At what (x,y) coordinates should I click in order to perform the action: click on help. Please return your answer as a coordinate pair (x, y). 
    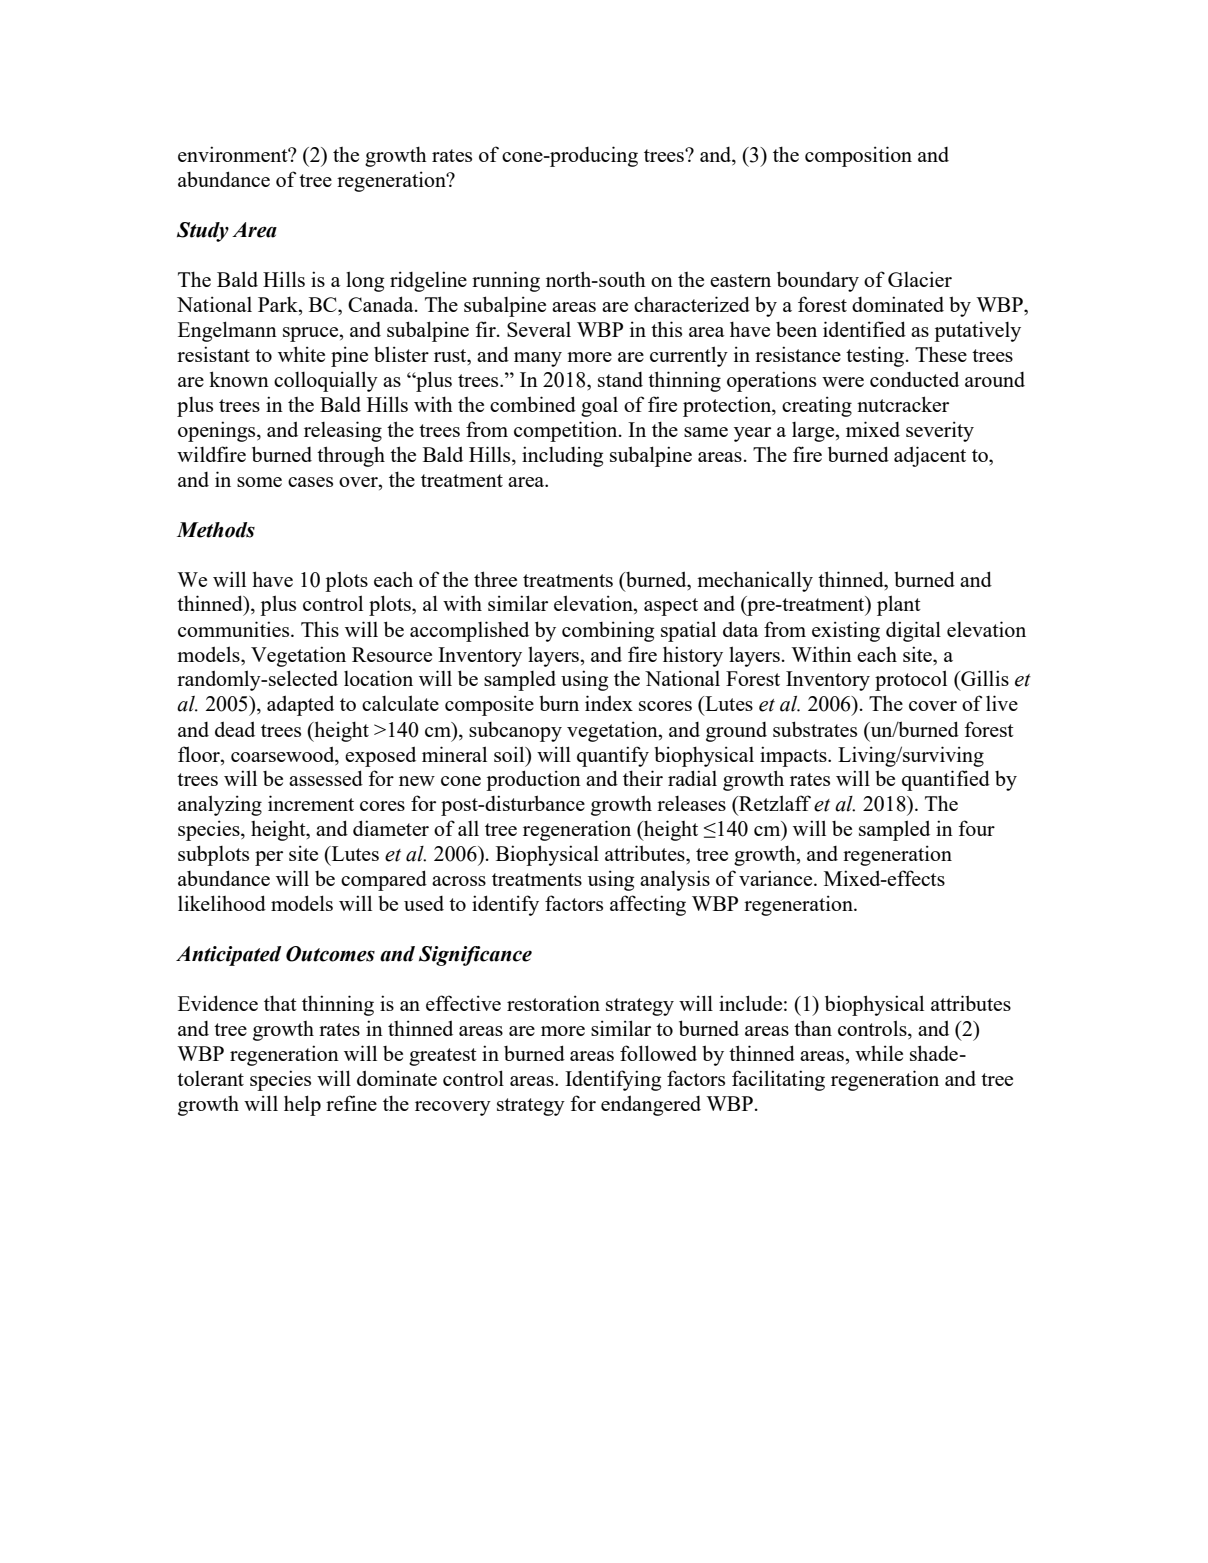
    Looking at the image, I should click on (302, 1105).
